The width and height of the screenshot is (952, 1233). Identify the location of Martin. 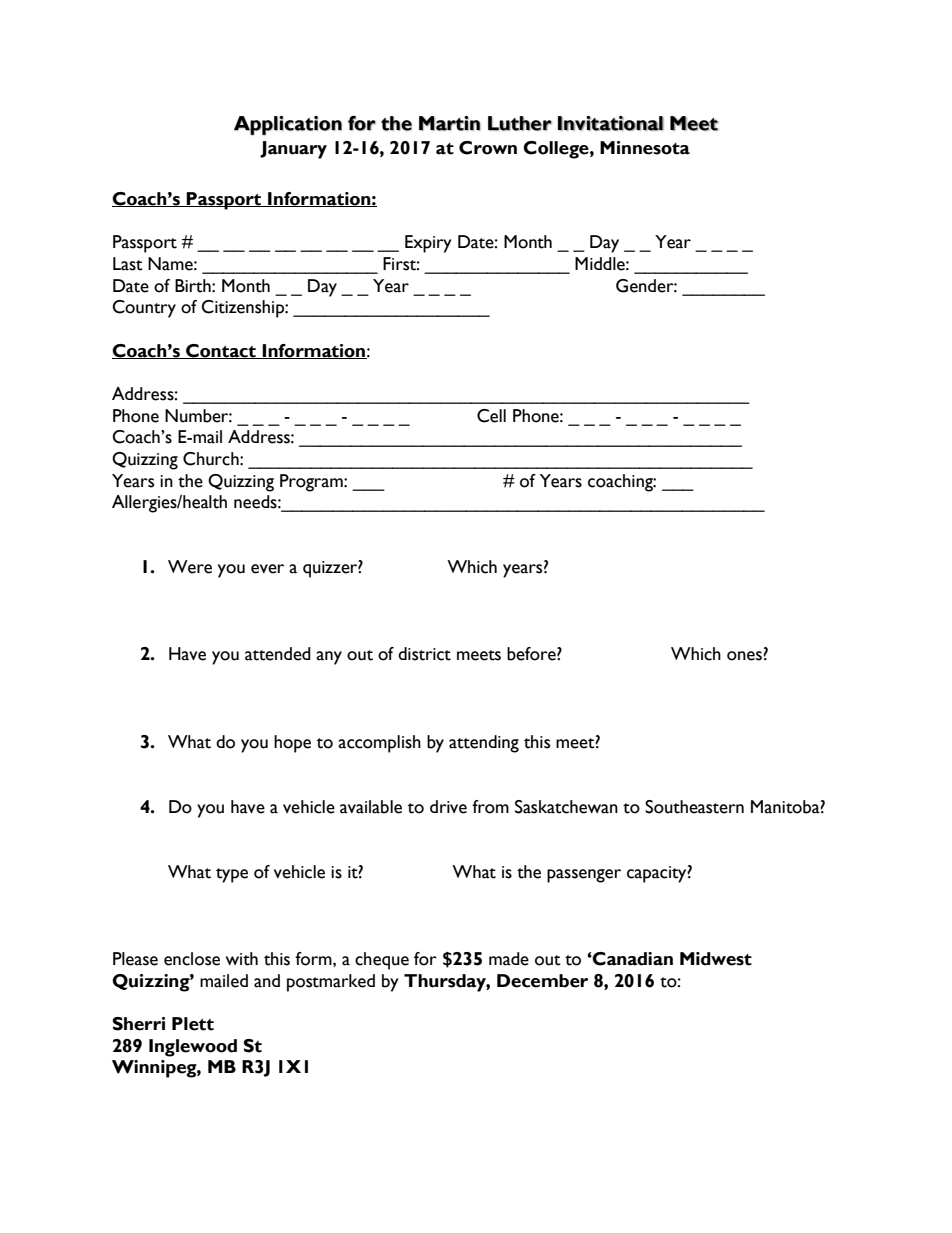
(450, 123).
